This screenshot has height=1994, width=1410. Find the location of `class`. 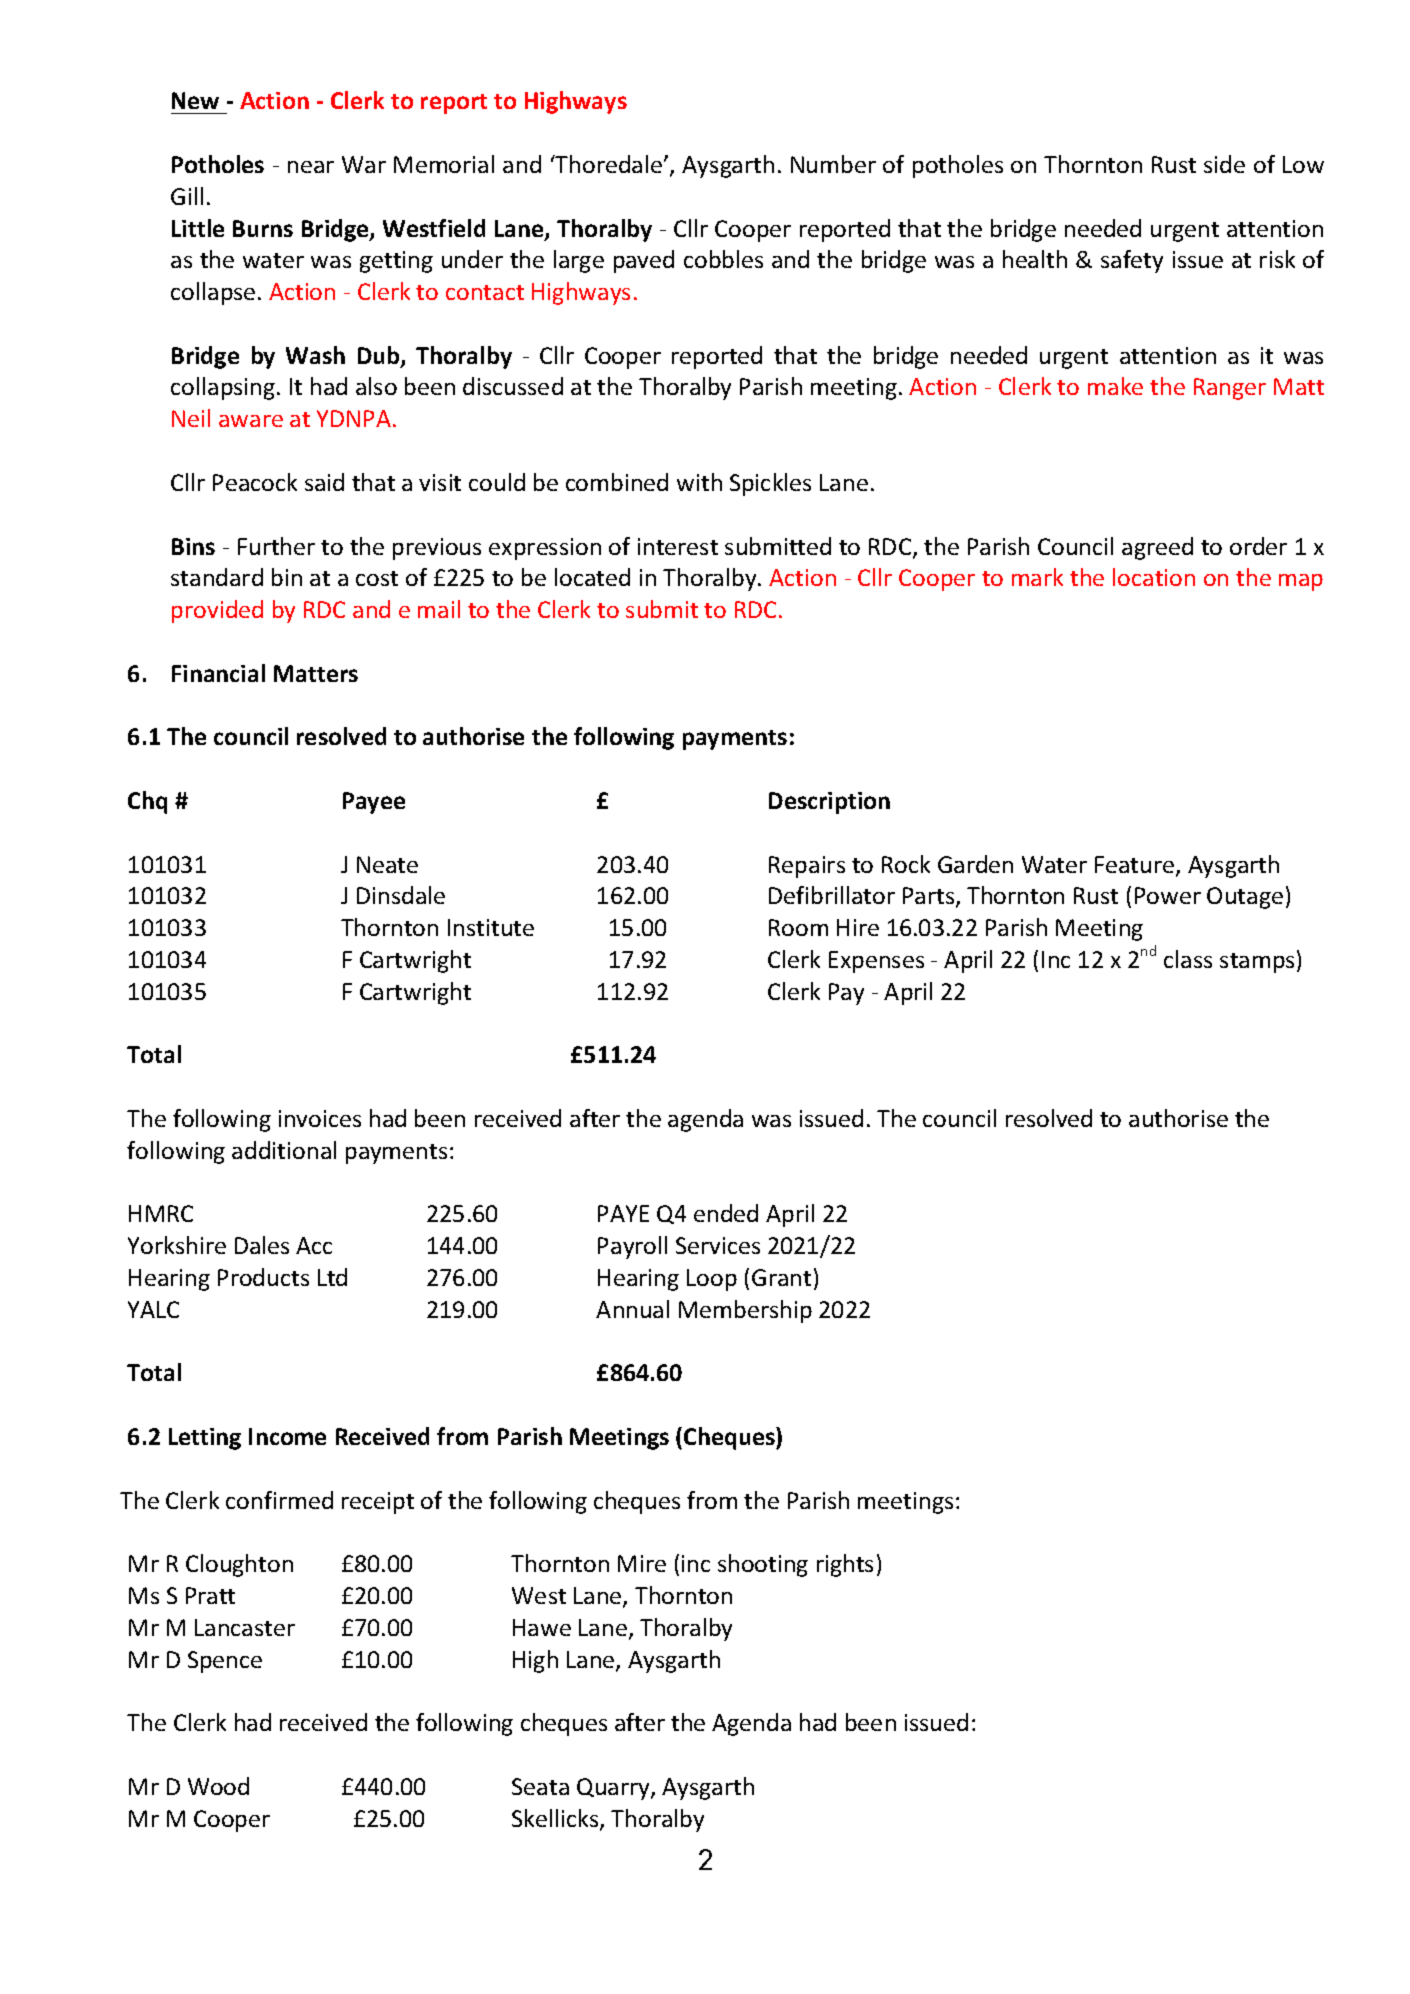

class is located at coordinates (1188, 959).
